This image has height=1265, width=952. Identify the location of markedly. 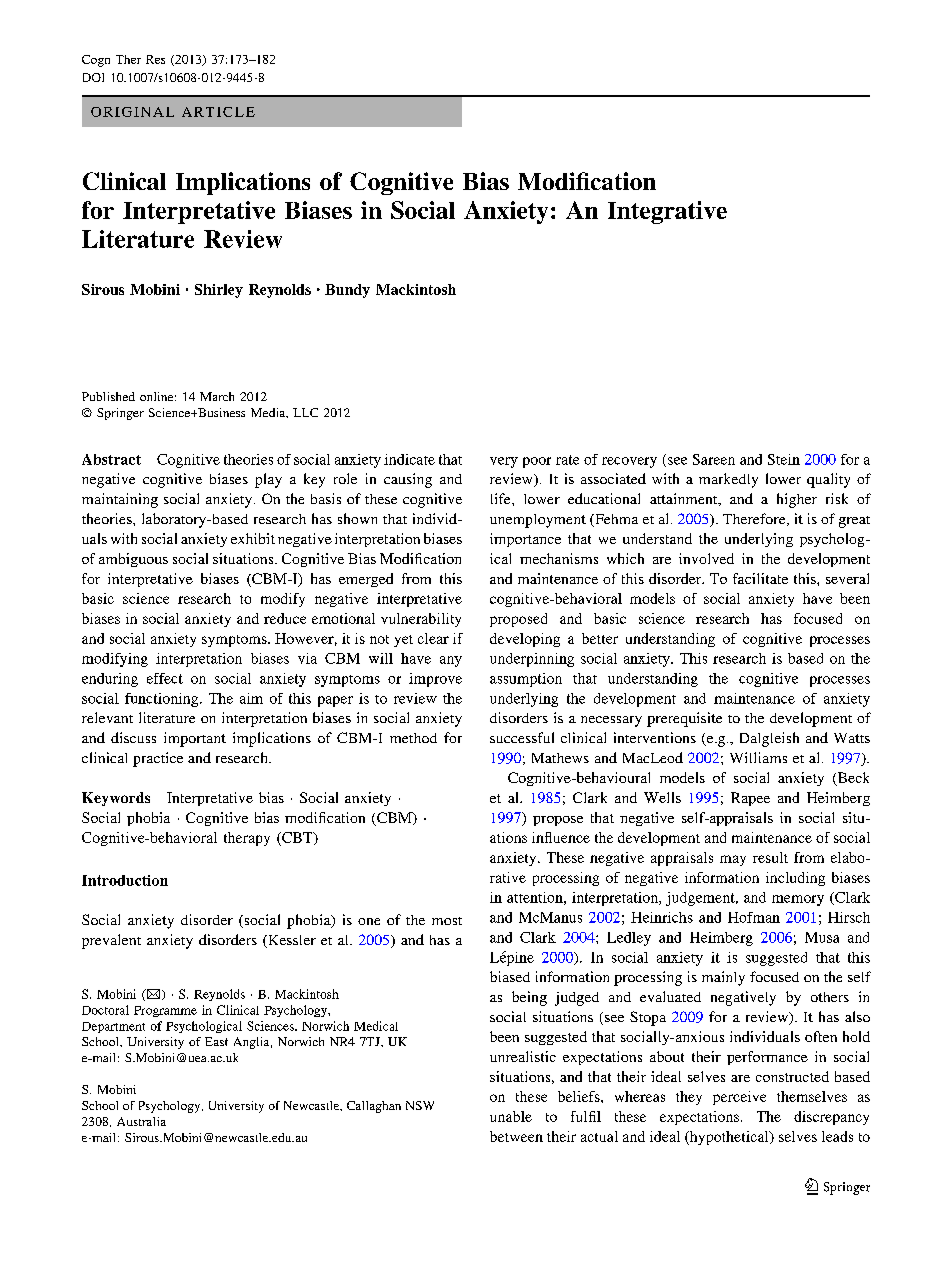
(728, 480).
